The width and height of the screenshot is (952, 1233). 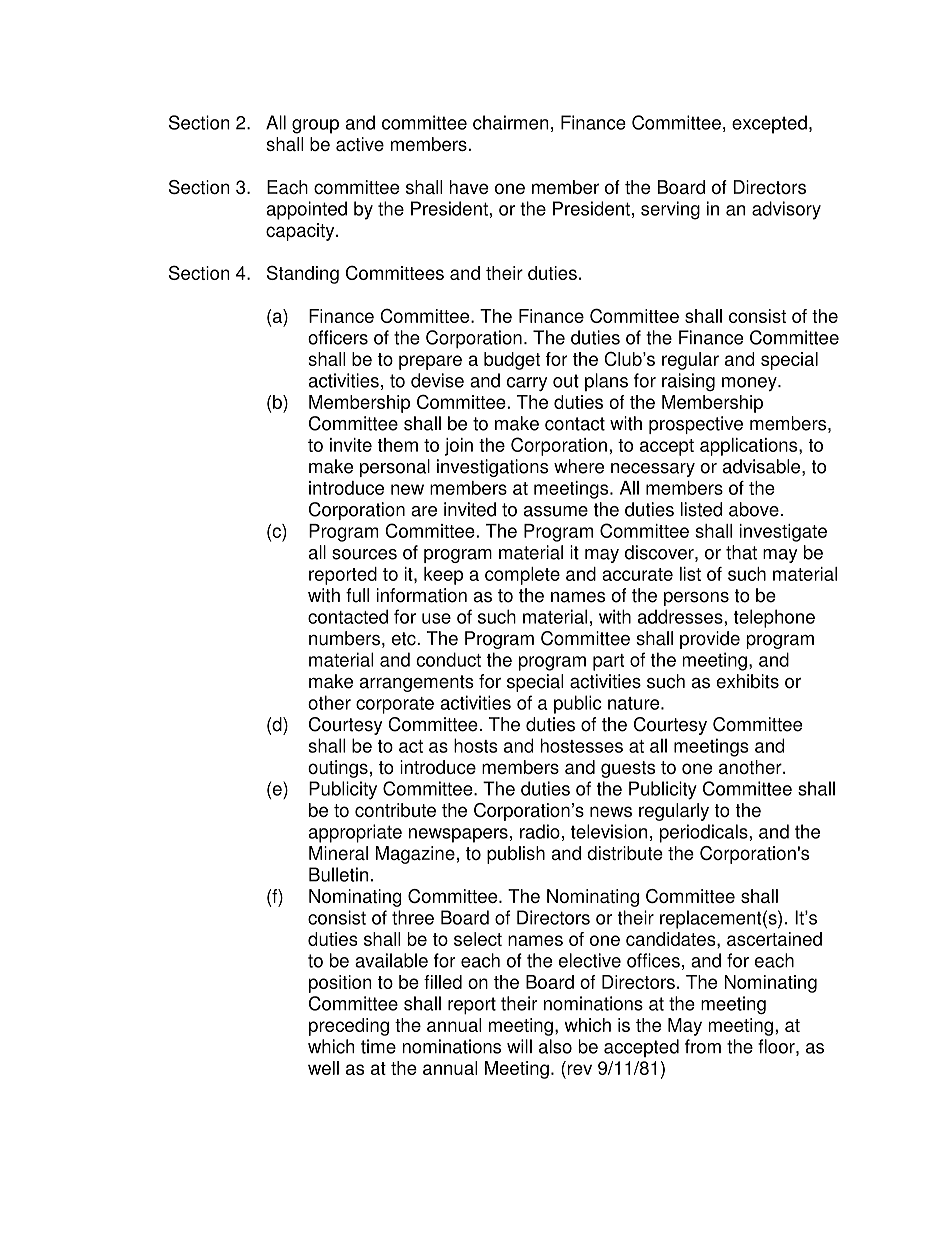 I want to click on active, so click(x=360, y=144).
